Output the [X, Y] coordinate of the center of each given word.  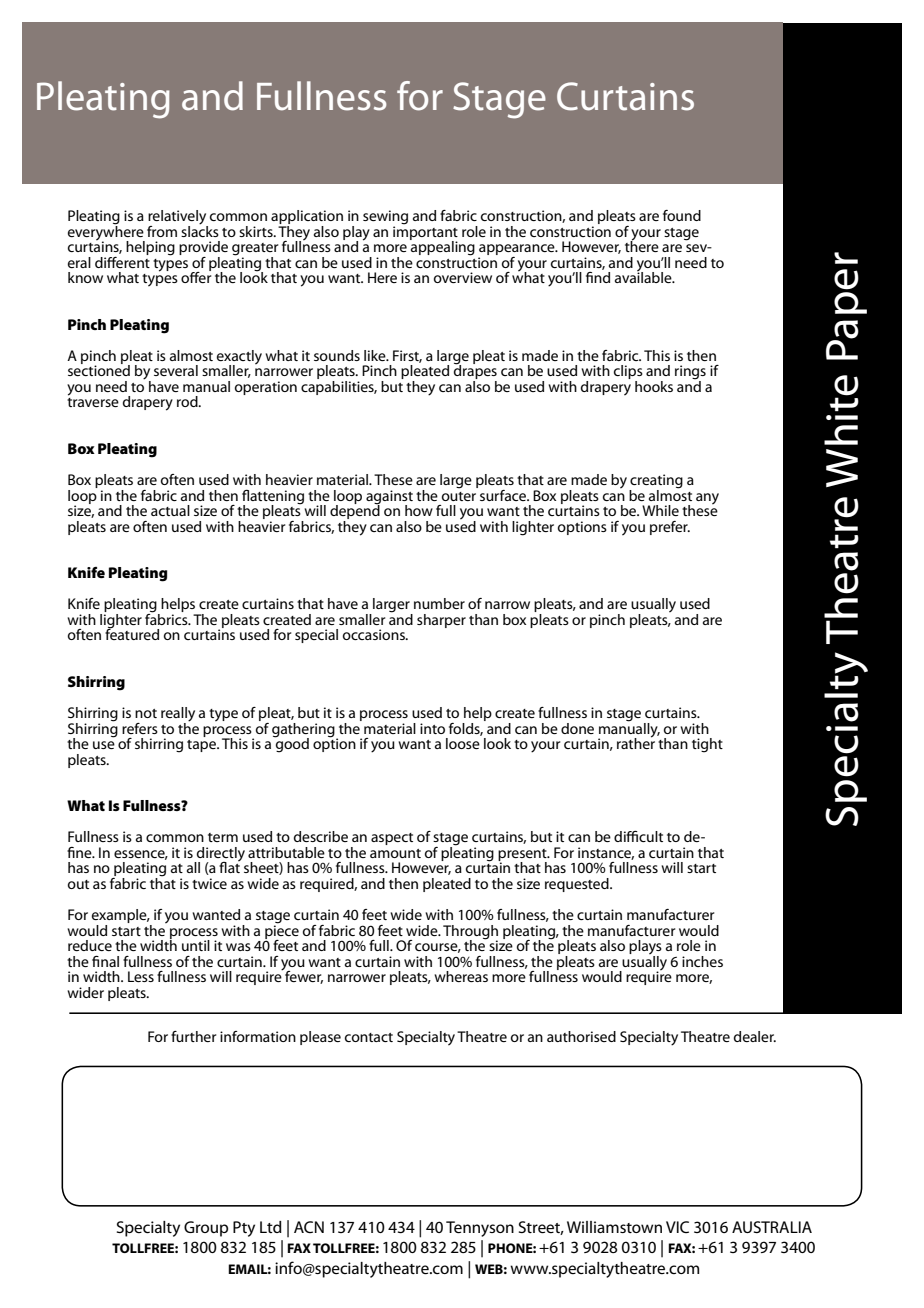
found [682, 215]
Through [470, 933]
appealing [442, 247]
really [178, 715]
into [432, 728]
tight [707, 745]
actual [170, 510]
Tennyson [480, 1229]
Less [141, 976]
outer [459, 496]
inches [702, 961]
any [707, 499]
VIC [677, 1227]
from [162, 231]
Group [206, 1229]
